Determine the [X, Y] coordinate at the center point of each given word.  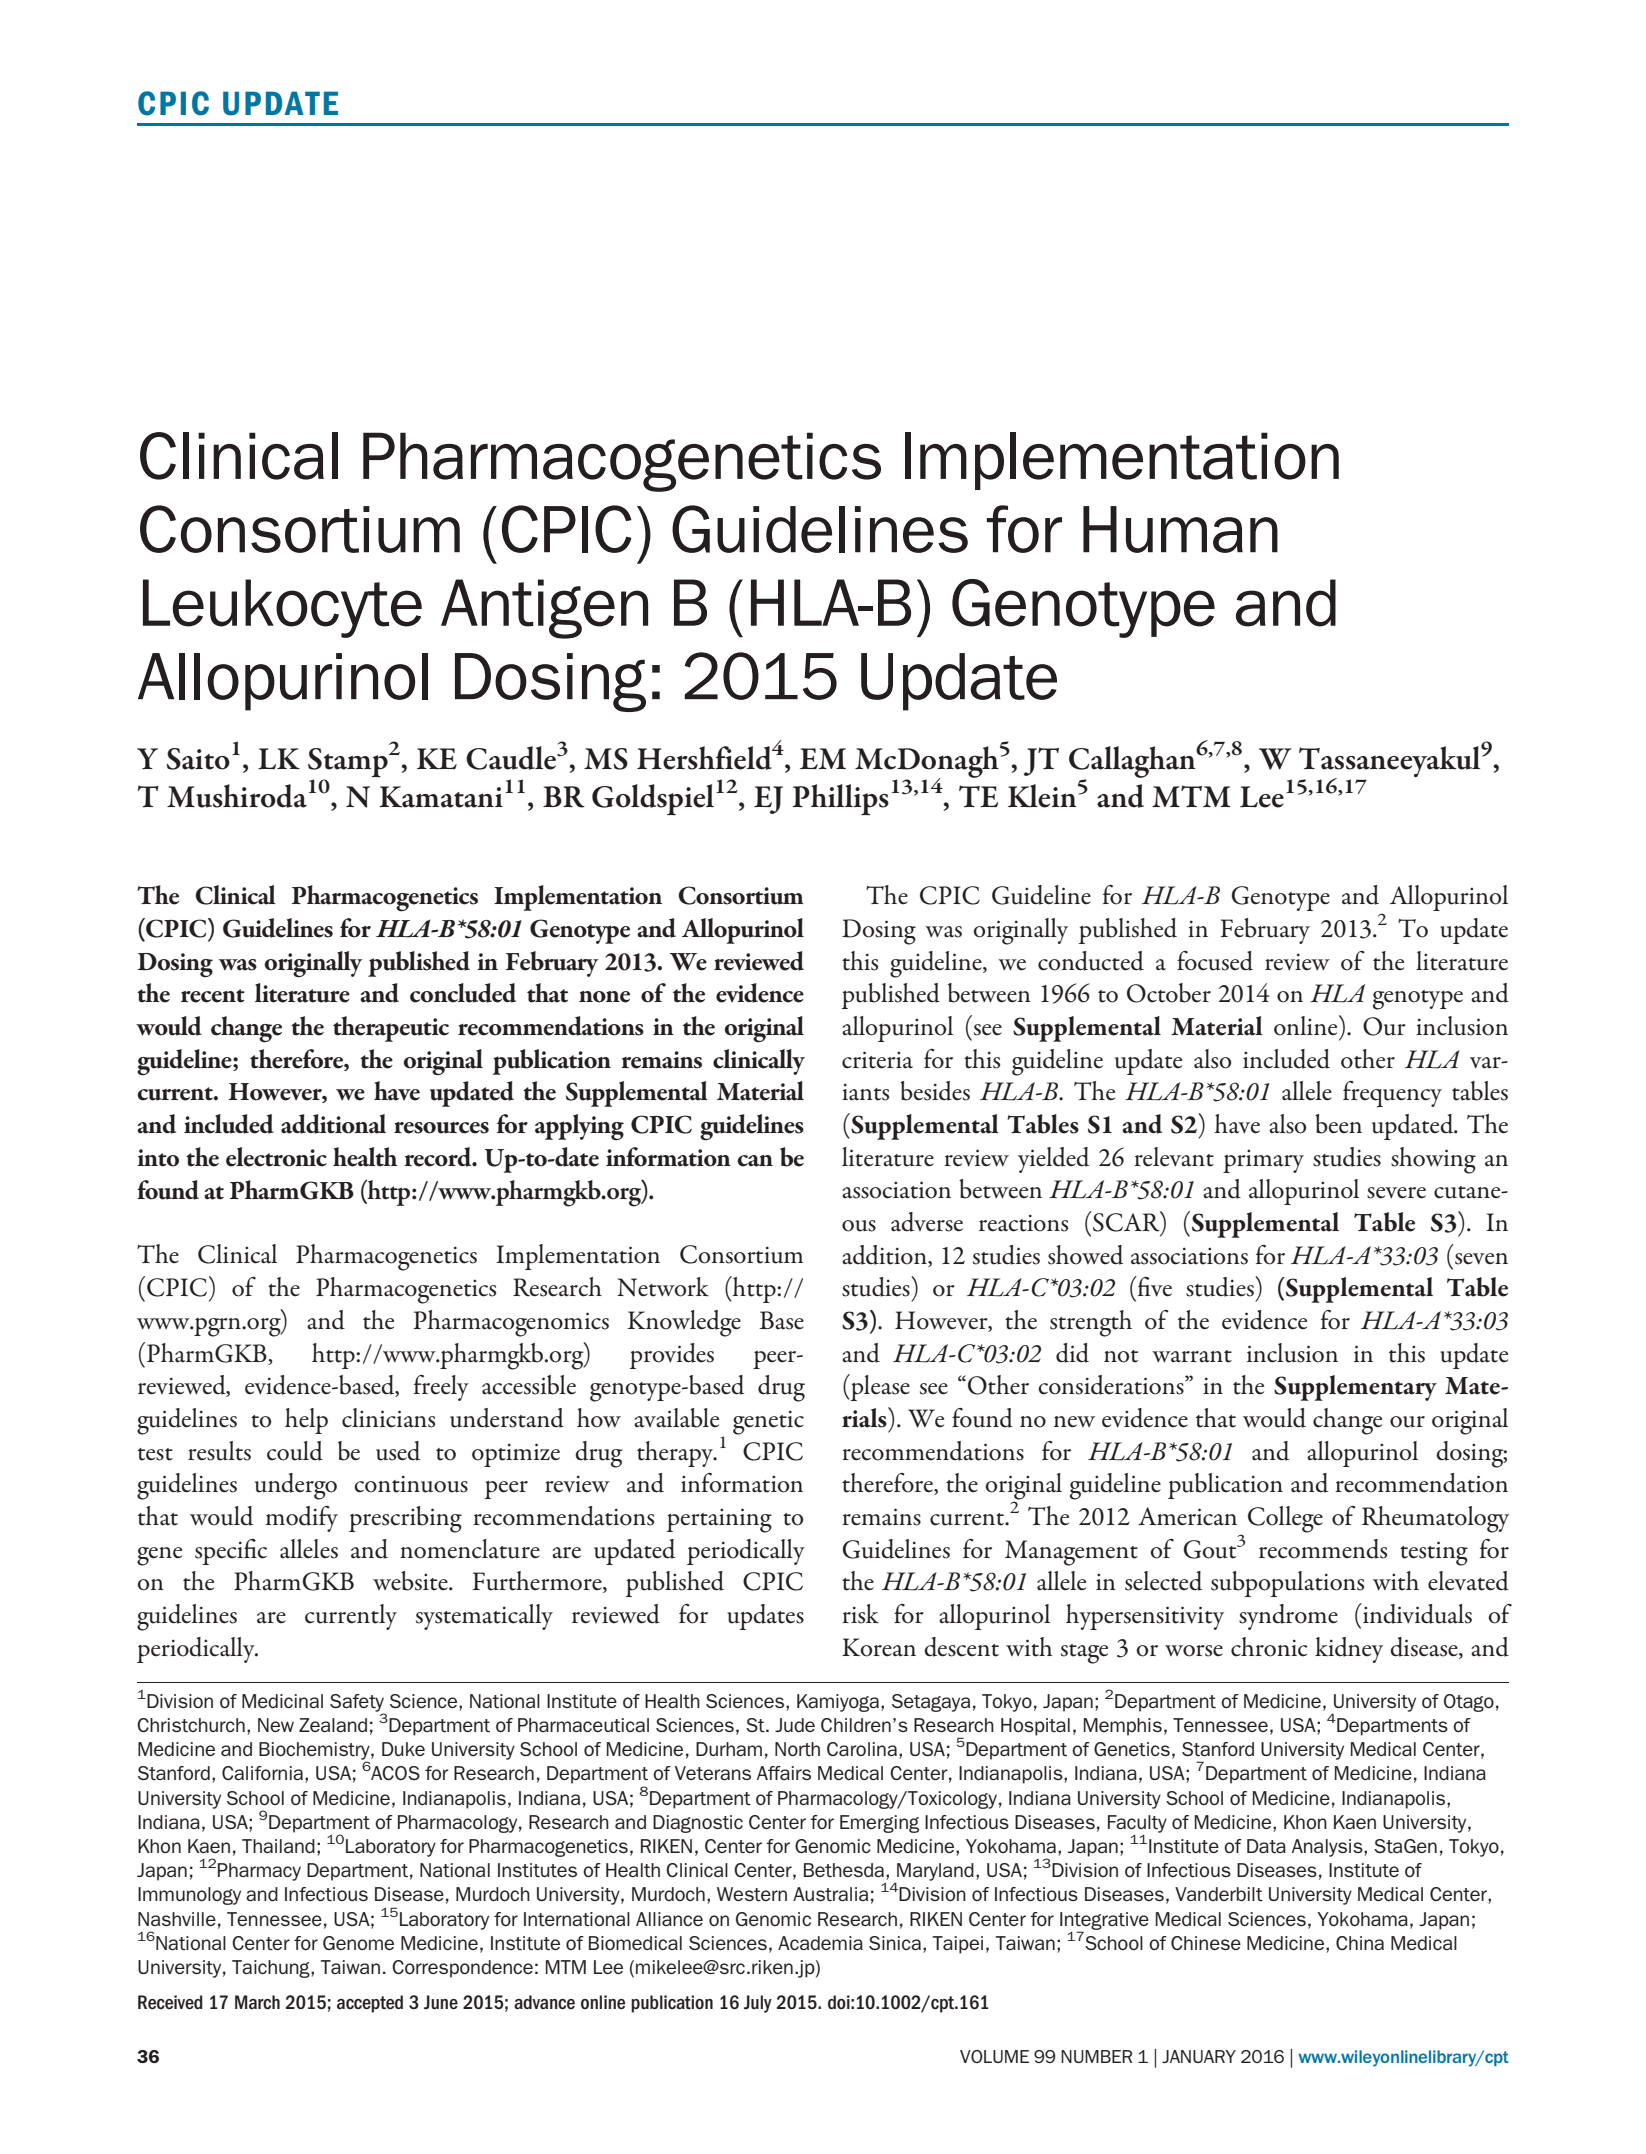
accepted [370, 2004]
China [1360, 1943]
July [758, 2004]
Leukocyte [282, 608]
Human [1180, 529]
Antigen [544, 609]
